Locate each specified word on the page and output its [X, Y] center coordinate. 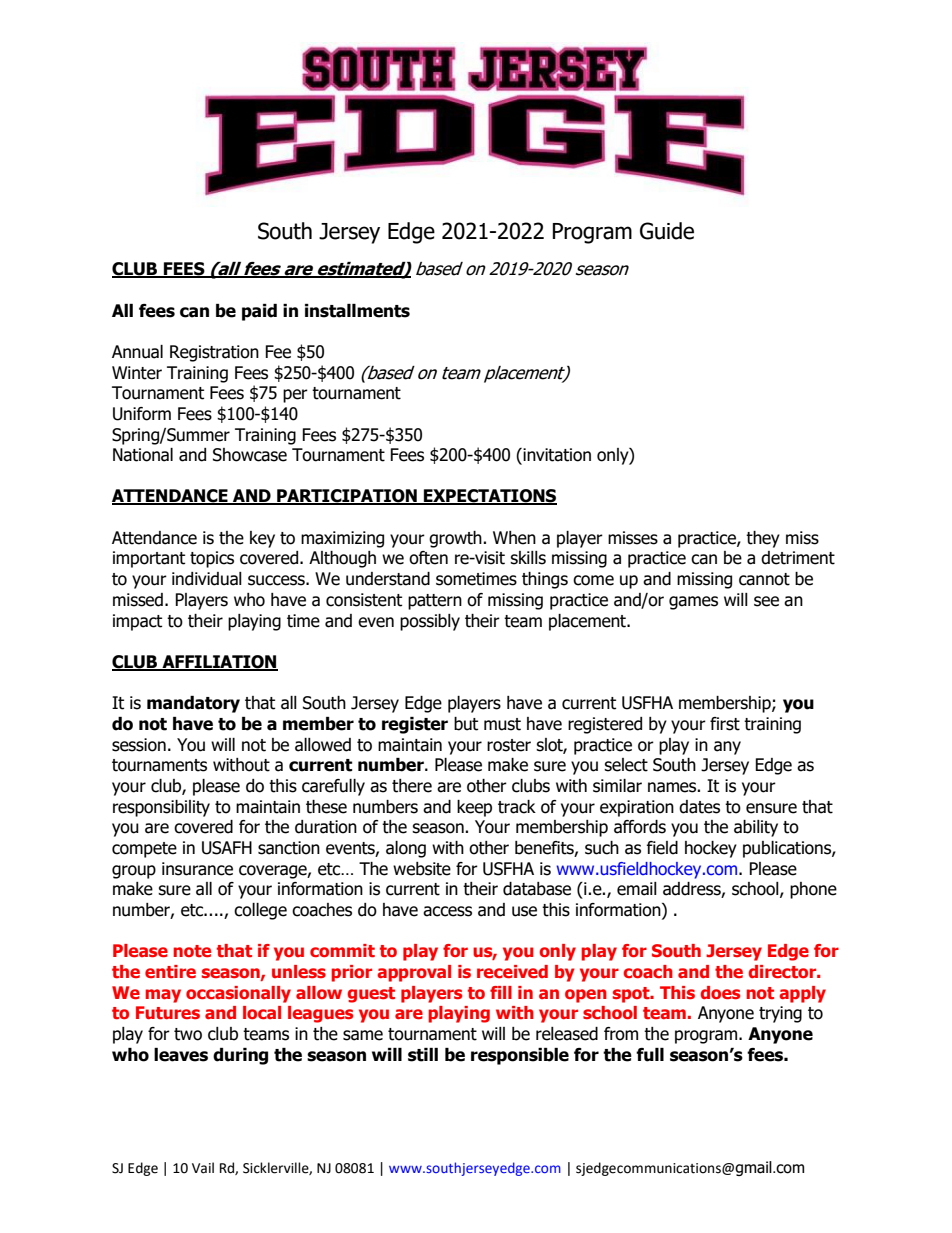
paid [259, 312]
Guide [667, 231]
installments [357, 311]
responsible [520, 1056]
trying [780, 1014]
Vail [203, 1168]
